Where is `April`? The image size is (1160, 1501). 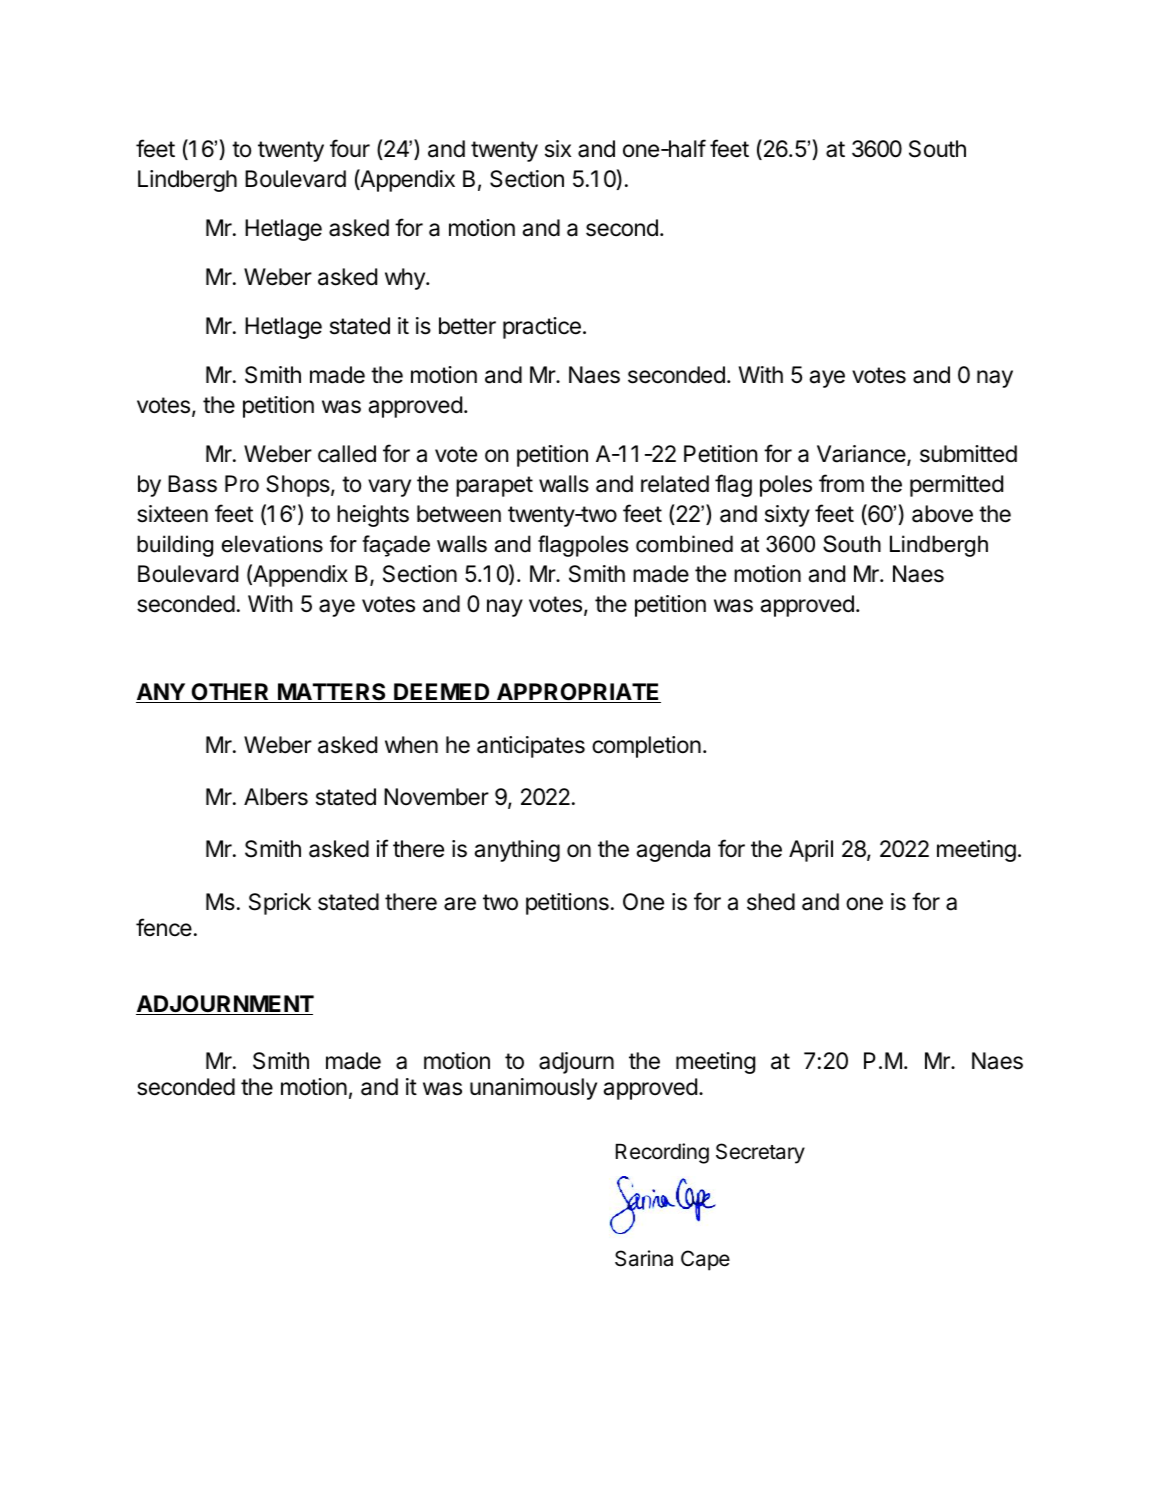 April is located at coordinates (811, 851).
